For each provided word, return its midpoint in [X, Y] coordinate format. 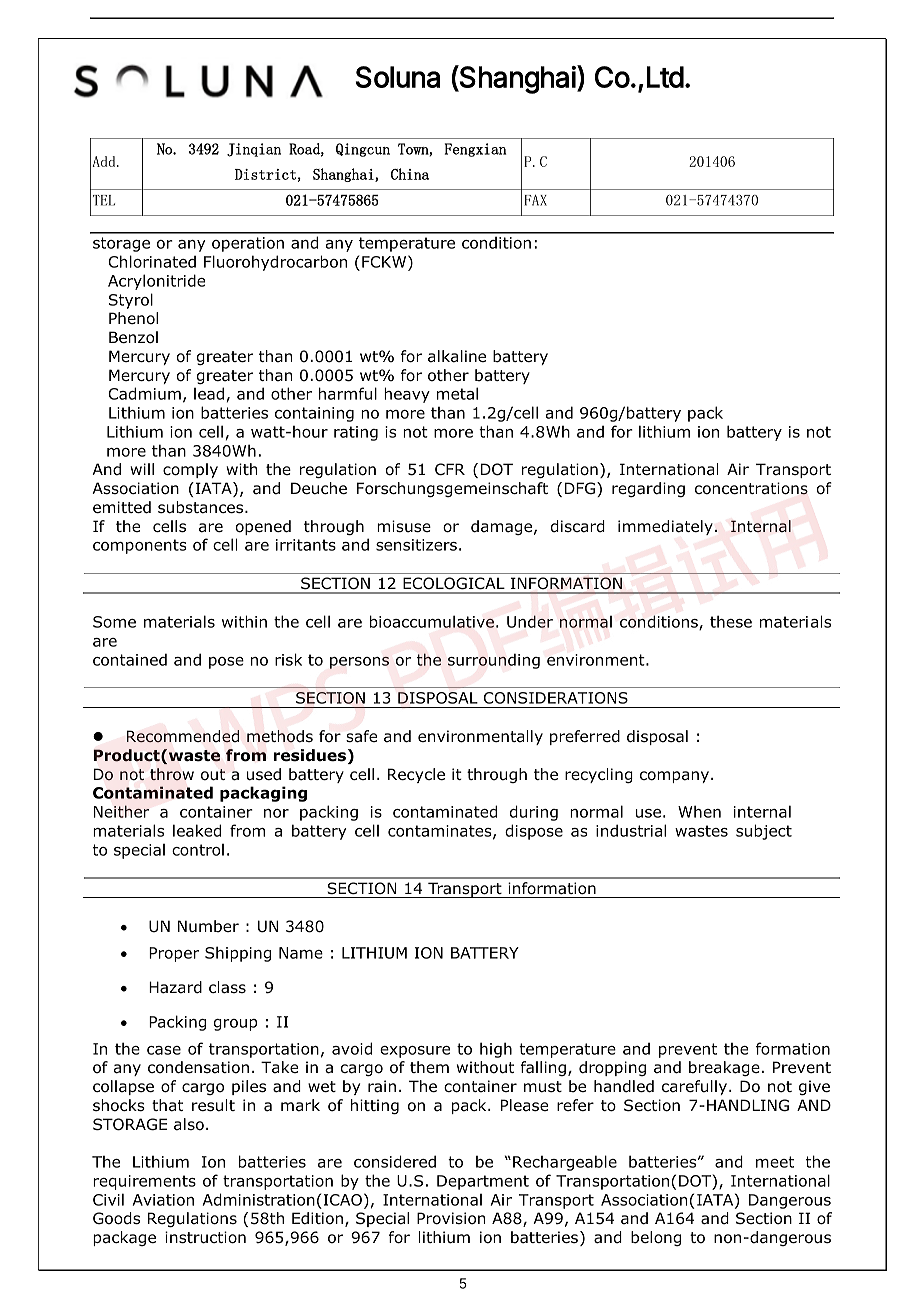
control [198, 850]
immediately [665, 527]
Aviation [163, 1200]
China [410, 174]
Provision [451, 1218]
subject [764, 832]
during [534, 813]
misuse [404, 526]
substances [202, 507]
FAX [536, 200]
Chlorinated [152, 261]
